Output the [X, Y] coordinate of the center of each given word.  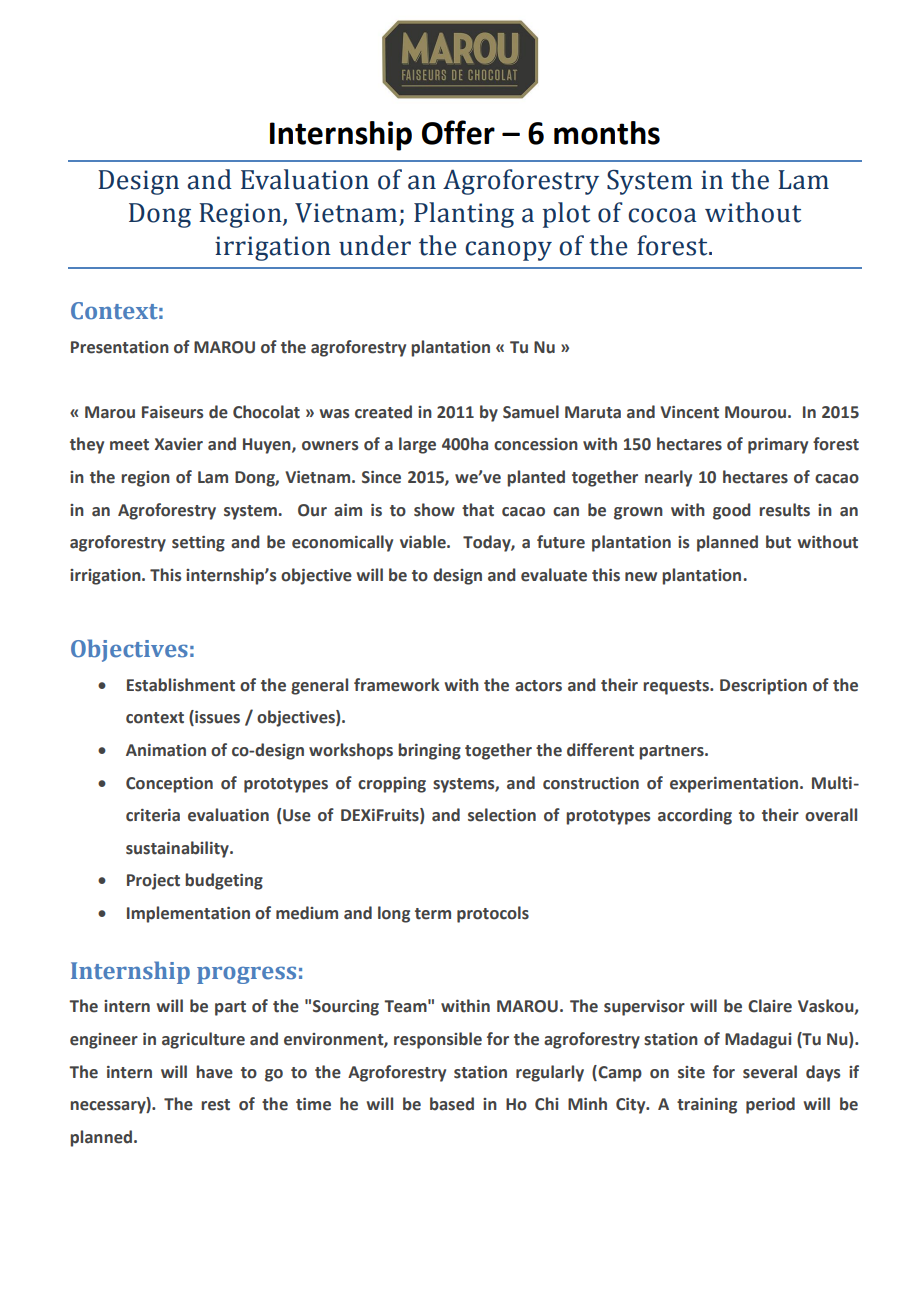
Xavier [178, 444]
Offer [458, 132]
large [417, 445]
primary [778, 446]
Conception [169, 785]
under [375, 245]
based [452, 1104]
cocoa [662, 215]
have [214, 1072]
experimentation [734, 785]
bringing [429, 751]
